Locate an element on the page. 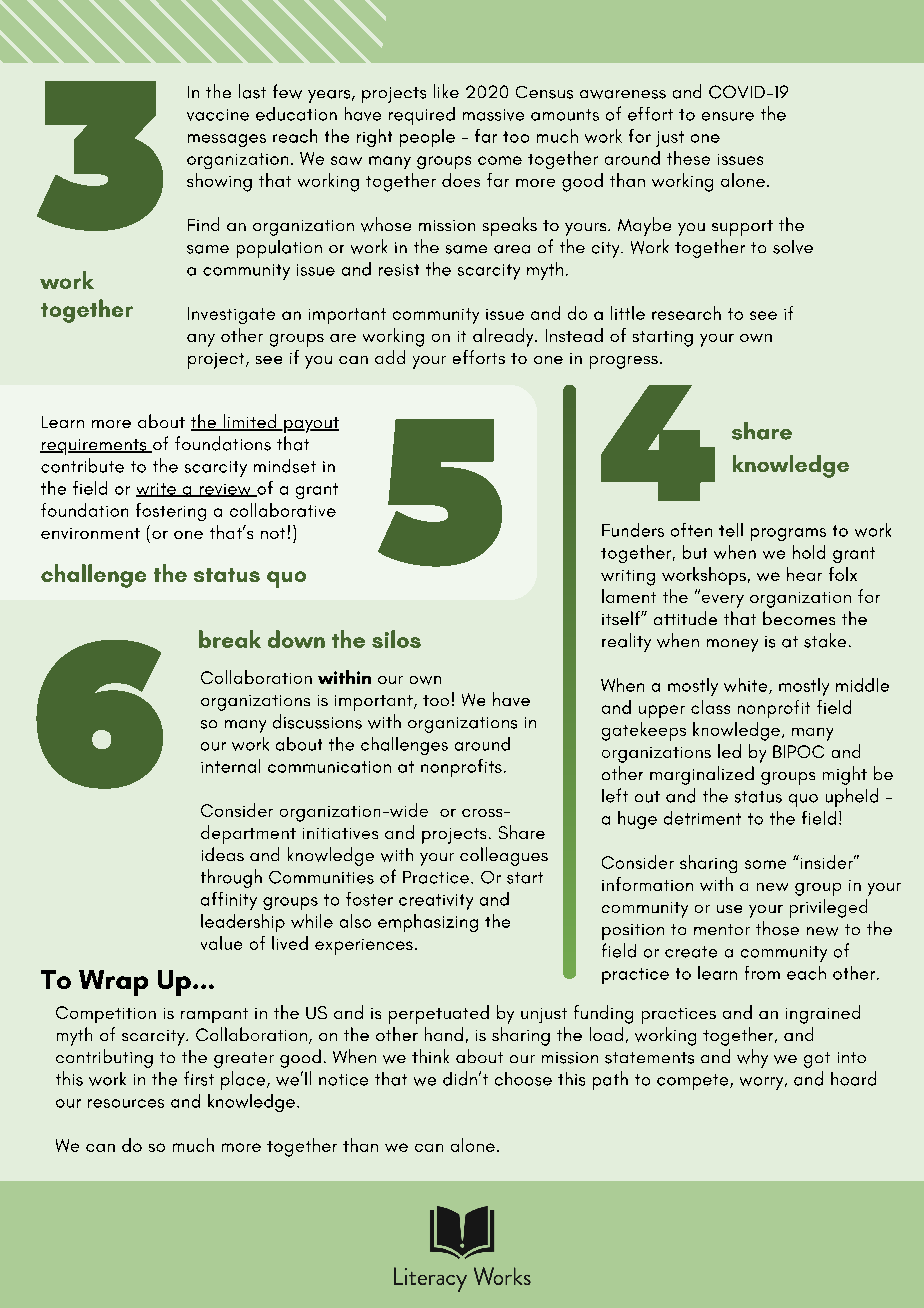 The width and height of the image is (924, 1308). ensure is located at coordinates (728, 116).
